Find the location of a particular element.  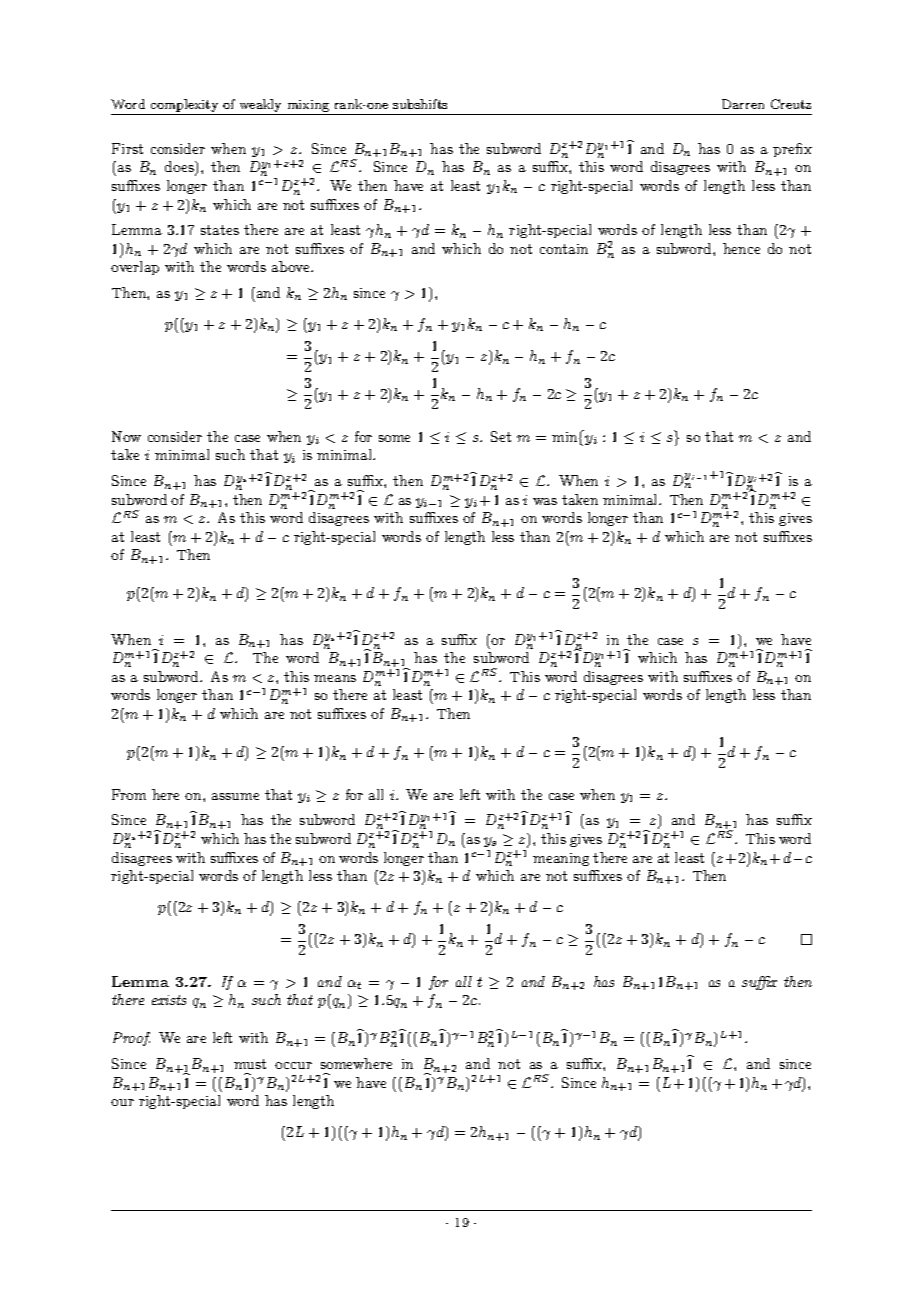

complexity is located at coordinates (185, 107).
